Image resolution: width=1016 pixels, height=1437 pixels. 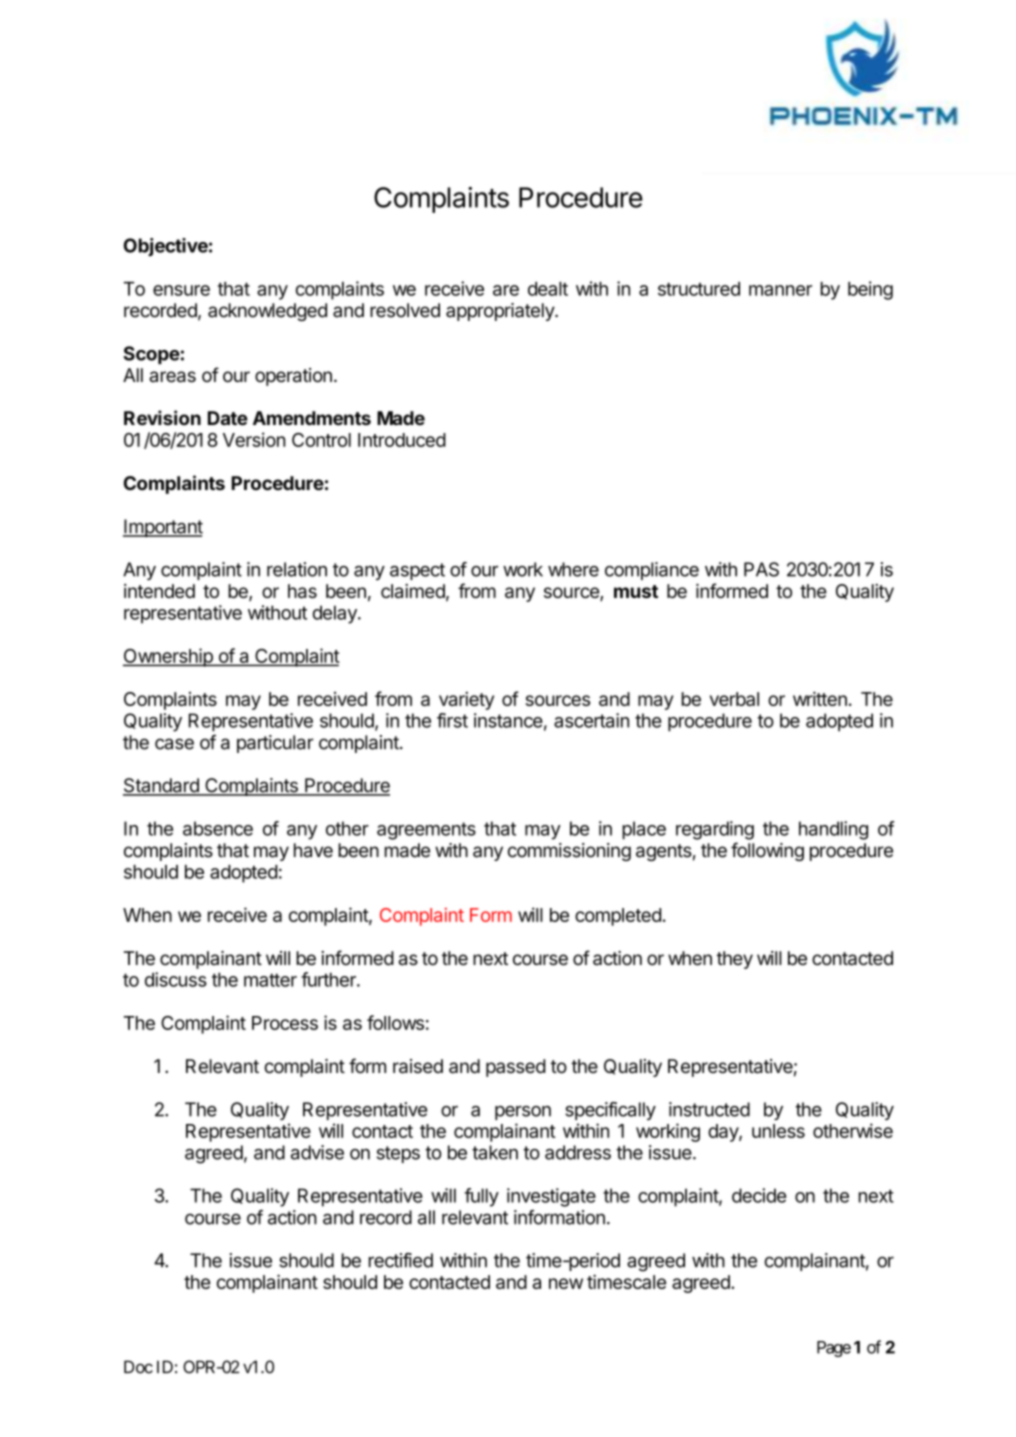 I want to click on appropriately, so click(x=501, y=312).
